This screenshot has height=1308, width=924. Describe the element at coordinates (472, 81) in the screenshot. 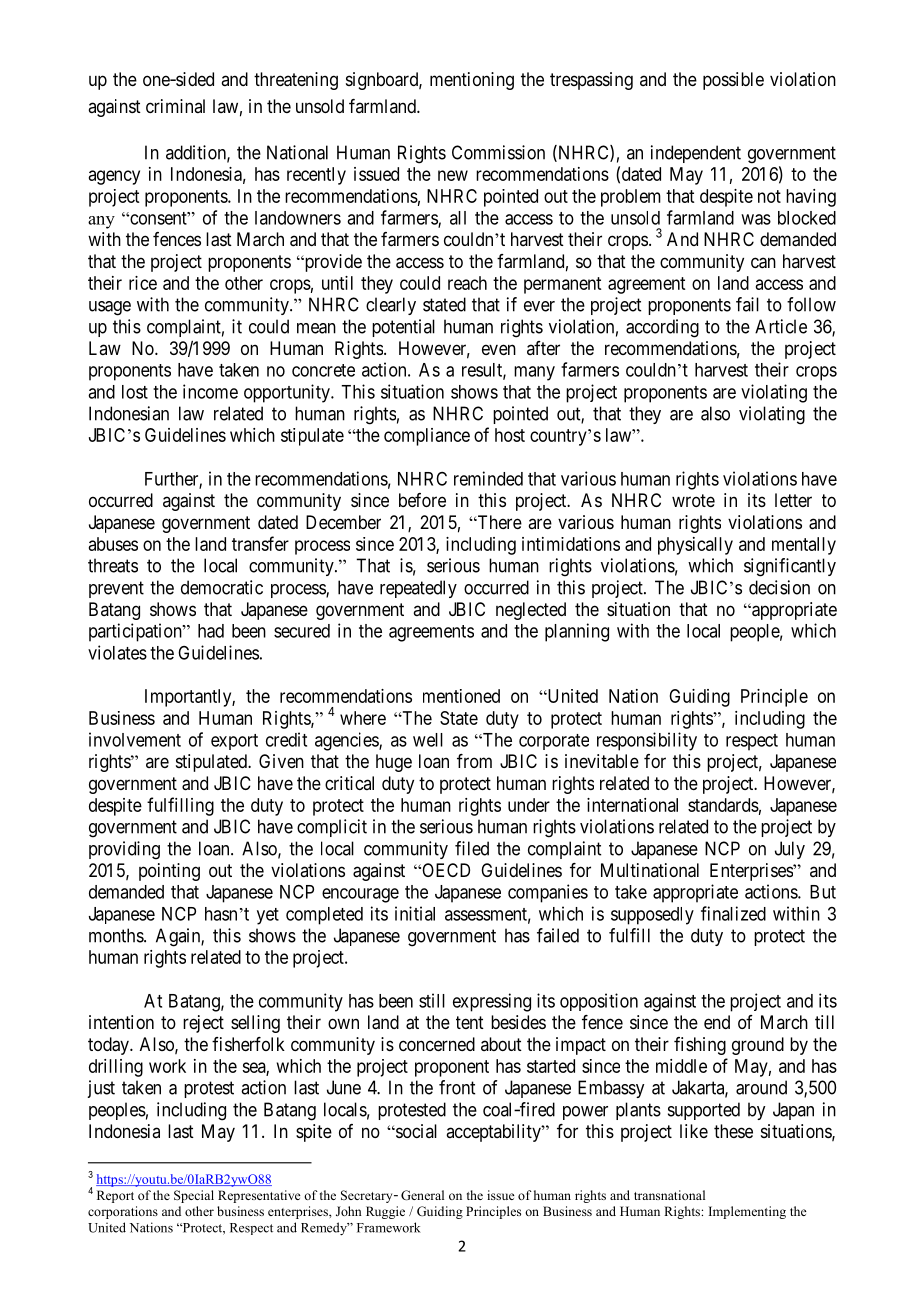

I see `mentioning` at that location.
